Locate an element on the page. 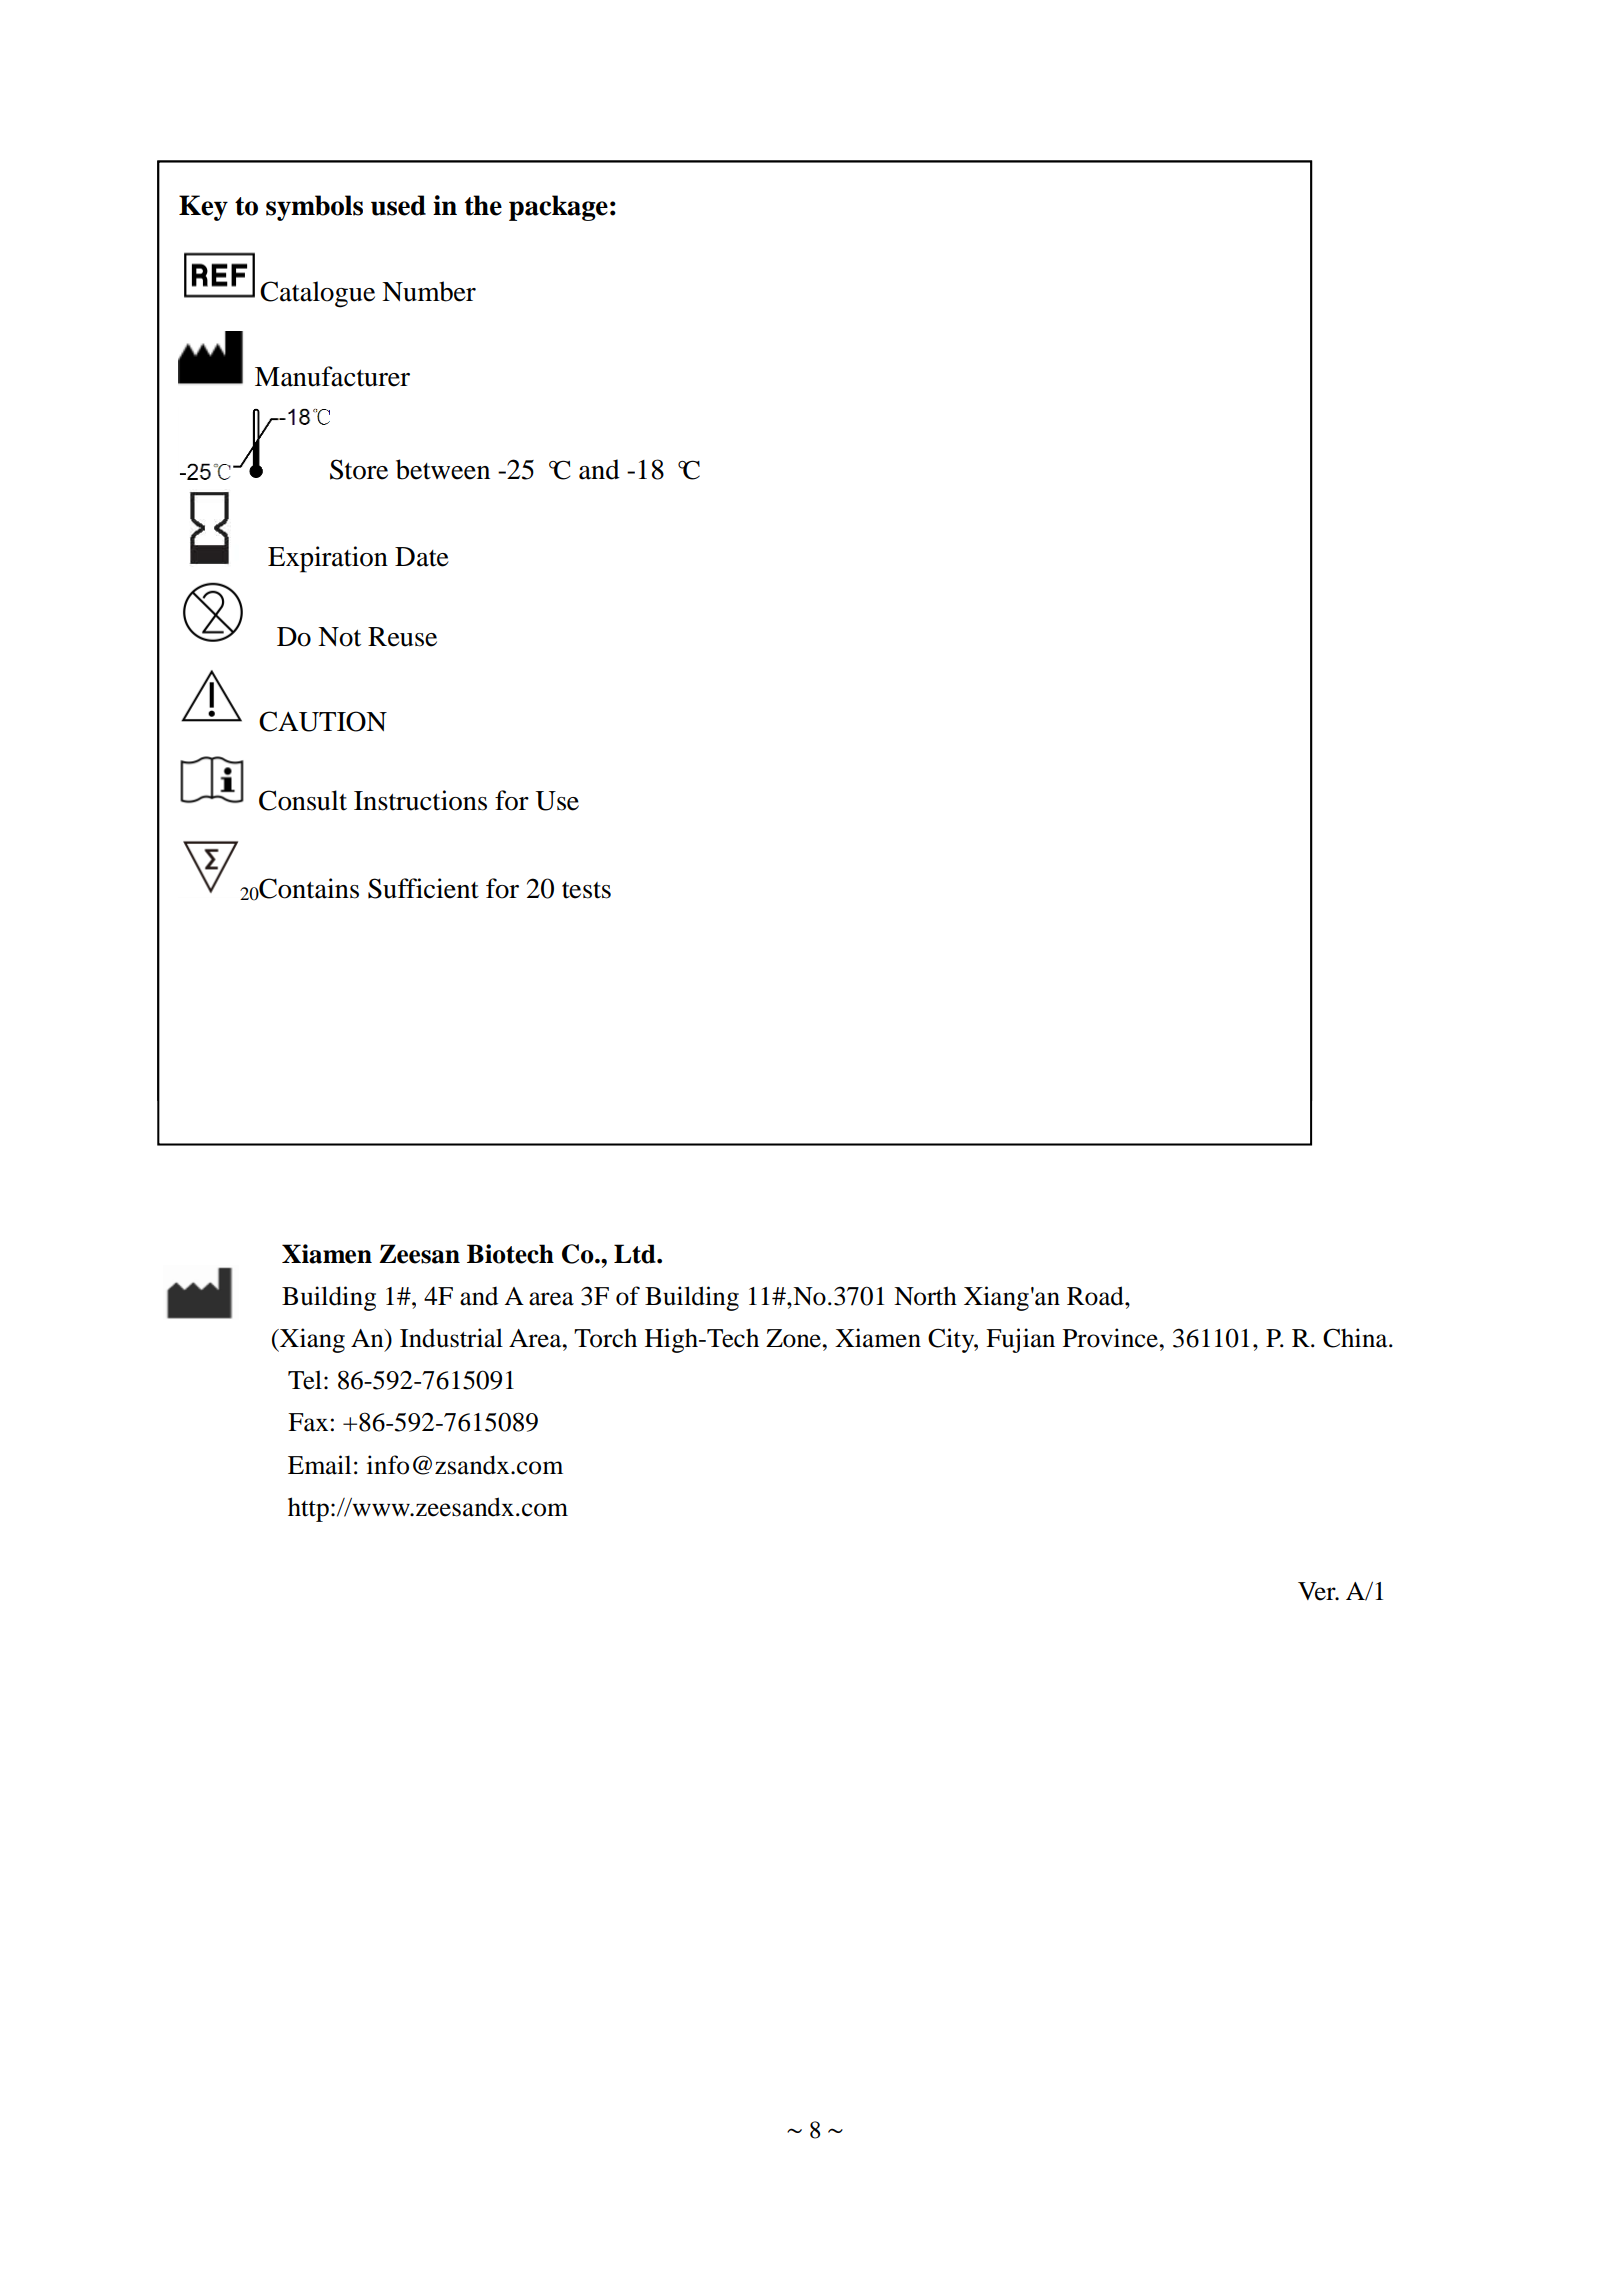  Industrial is located at coordinates (451, 1338).
